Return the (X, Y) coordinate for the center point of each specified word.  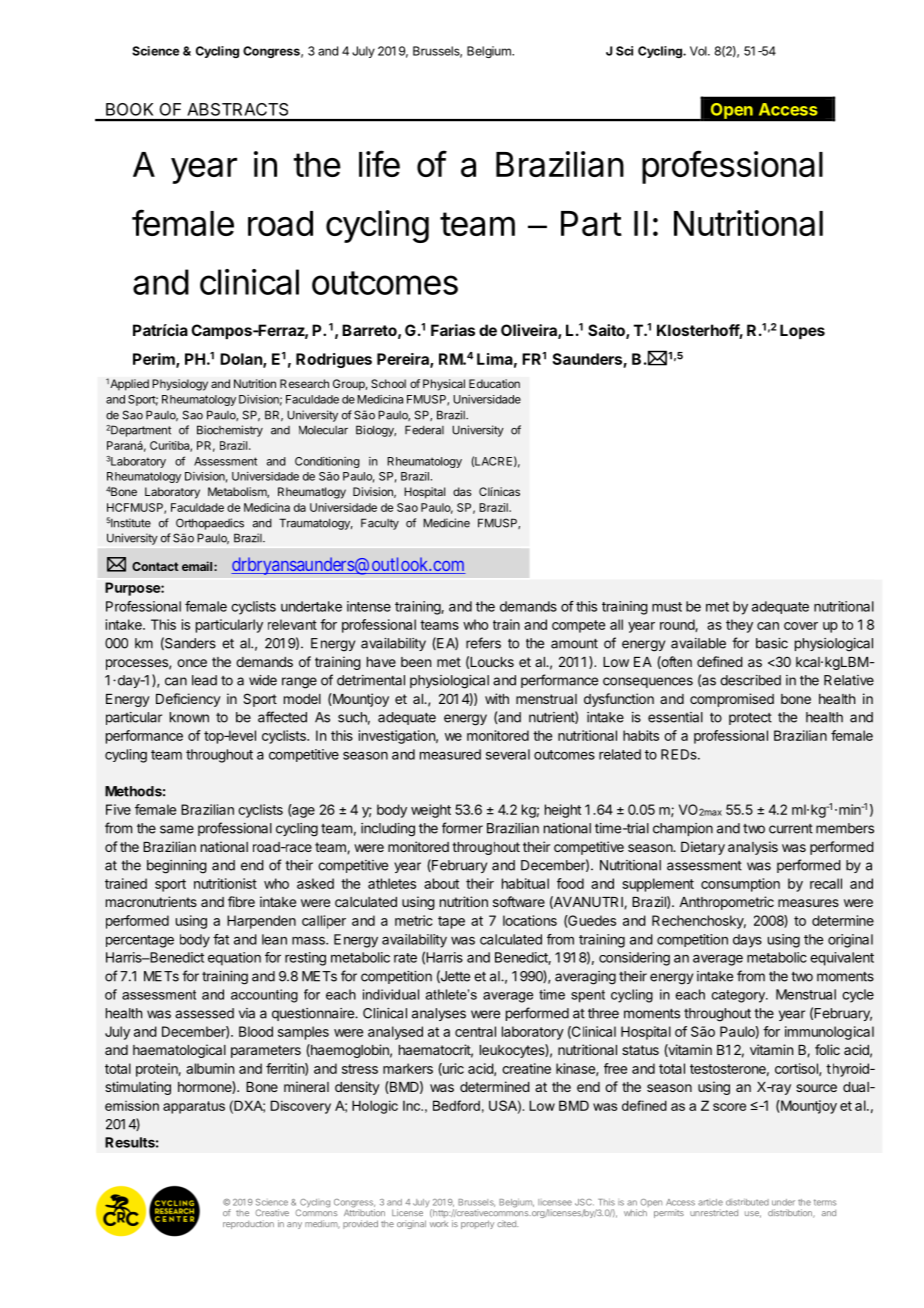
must (667, 607)
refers (483, 643)
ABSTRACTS (238, 109)
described (750, 680)
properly (477, 1224)
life (379, 163)
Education (494, 383)
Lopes (802, 331)
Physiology (180, 385)
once (192, 663)
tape (451, 922)
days (747, 941)
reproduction (248, 1224)
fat (221, 939)
